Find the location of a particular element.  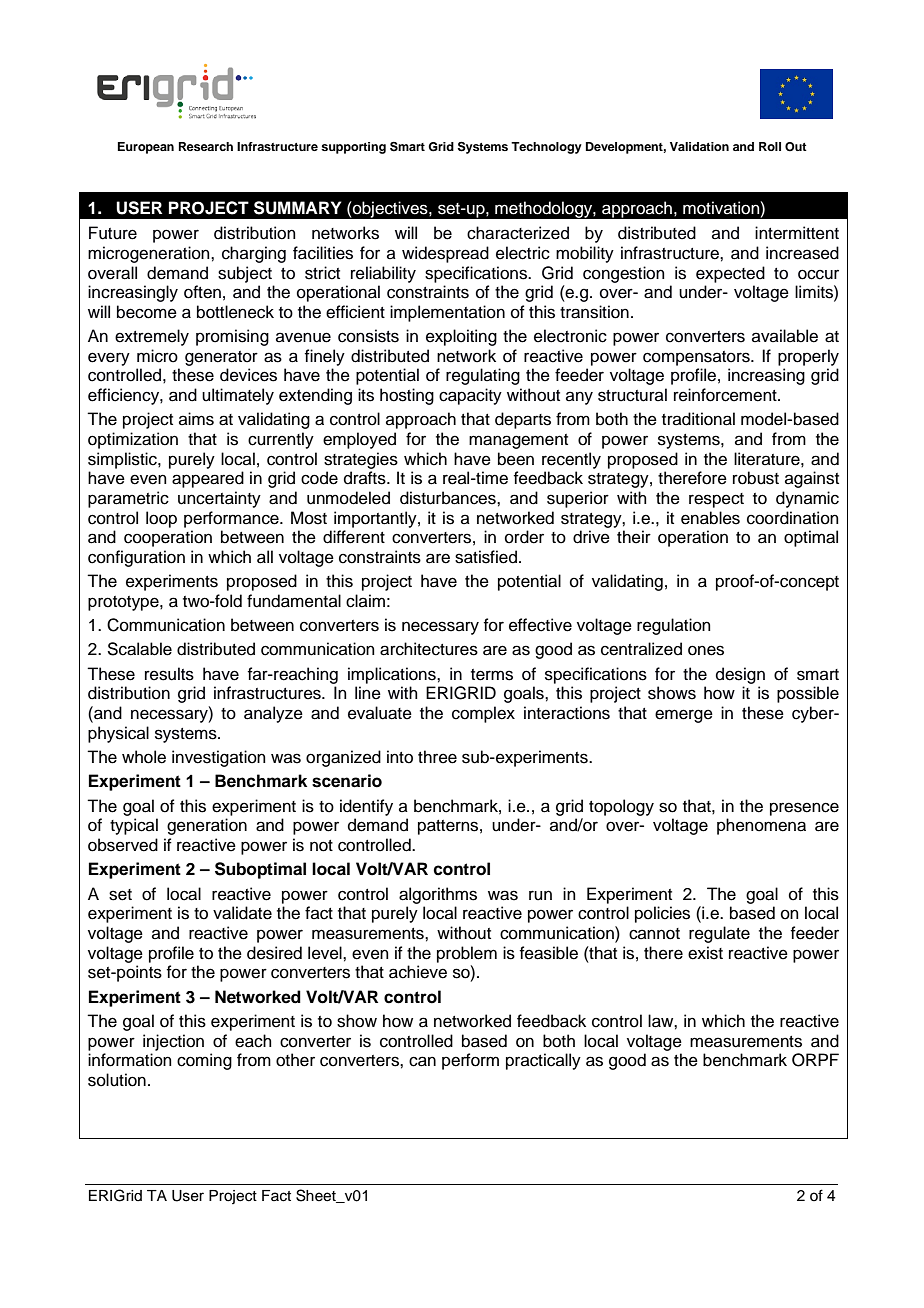

coming is located at coordinates (204, 1061).
